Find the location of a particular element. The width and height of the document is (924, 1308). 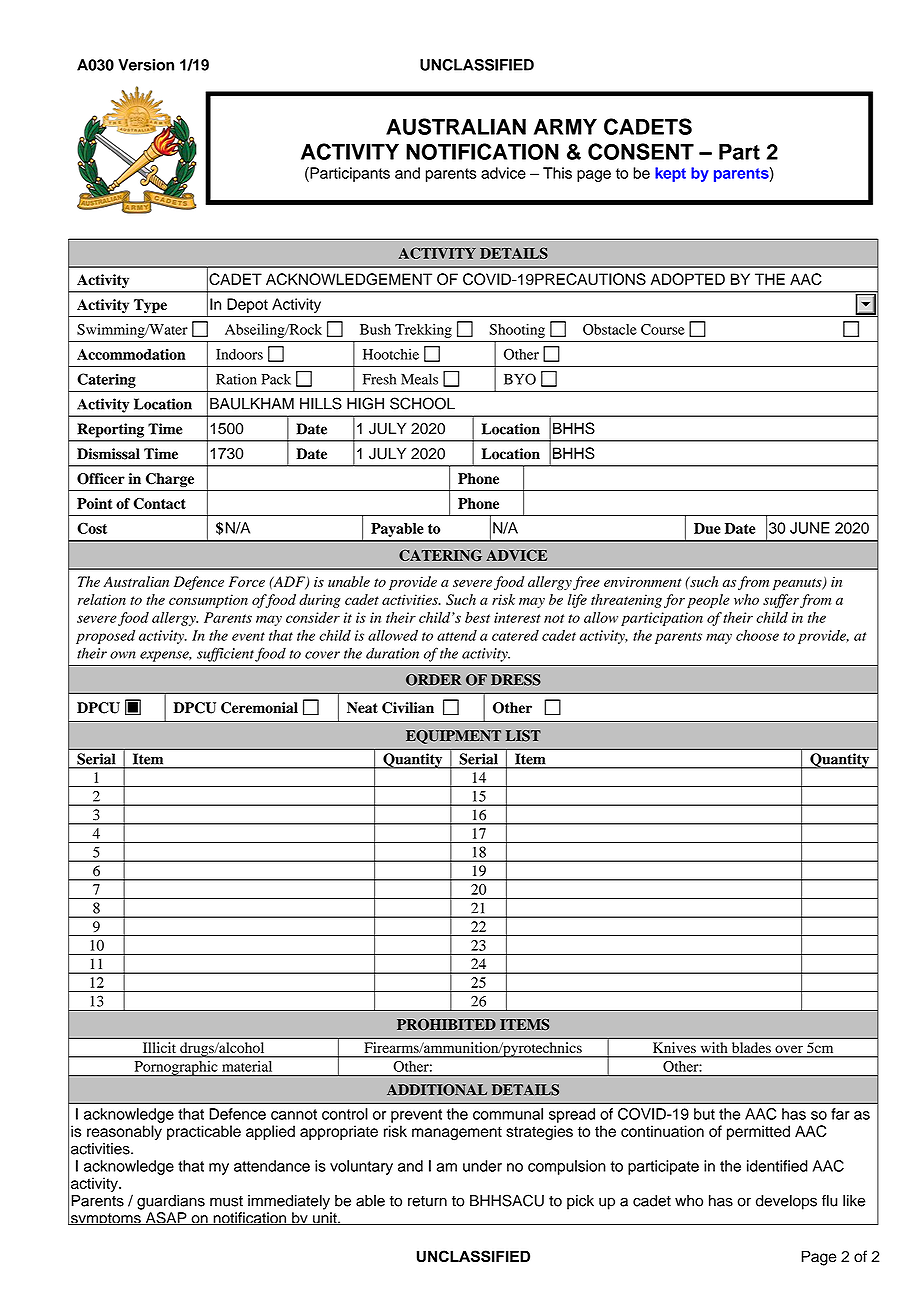

CONSENT is located at coordinates (641, 151).
